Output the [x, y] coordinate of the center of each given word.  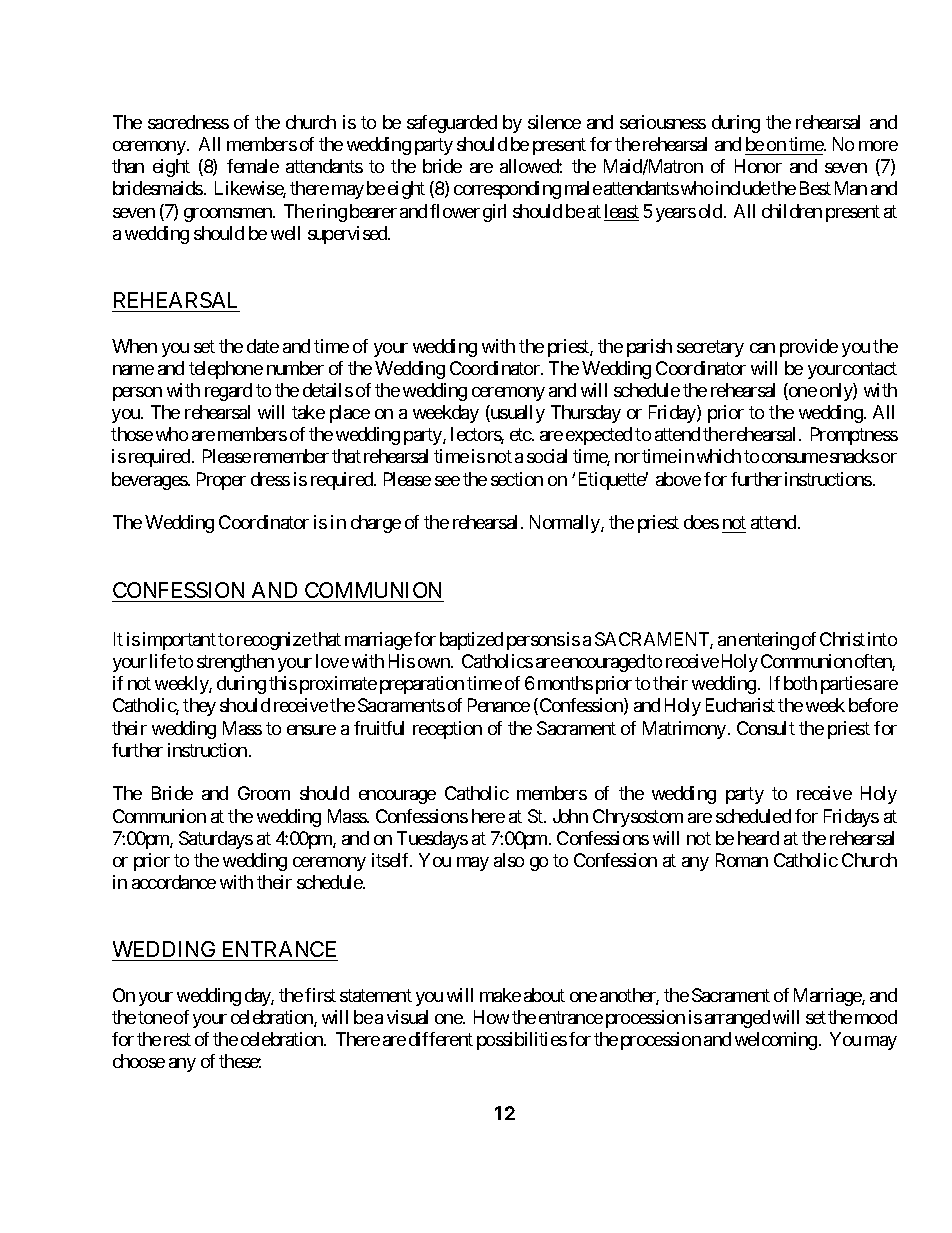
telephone [226, 370]
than [128, 166]
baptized [471, 641]
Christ [842, 639]
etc [521, 435]
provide [809, 348]
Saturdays [216, 840]
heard [758, 838]
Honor [758, 166]
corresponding [507, 190]
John [570, 816]
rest [177, 1040]
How [491, 1017]
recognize [274, 641]
